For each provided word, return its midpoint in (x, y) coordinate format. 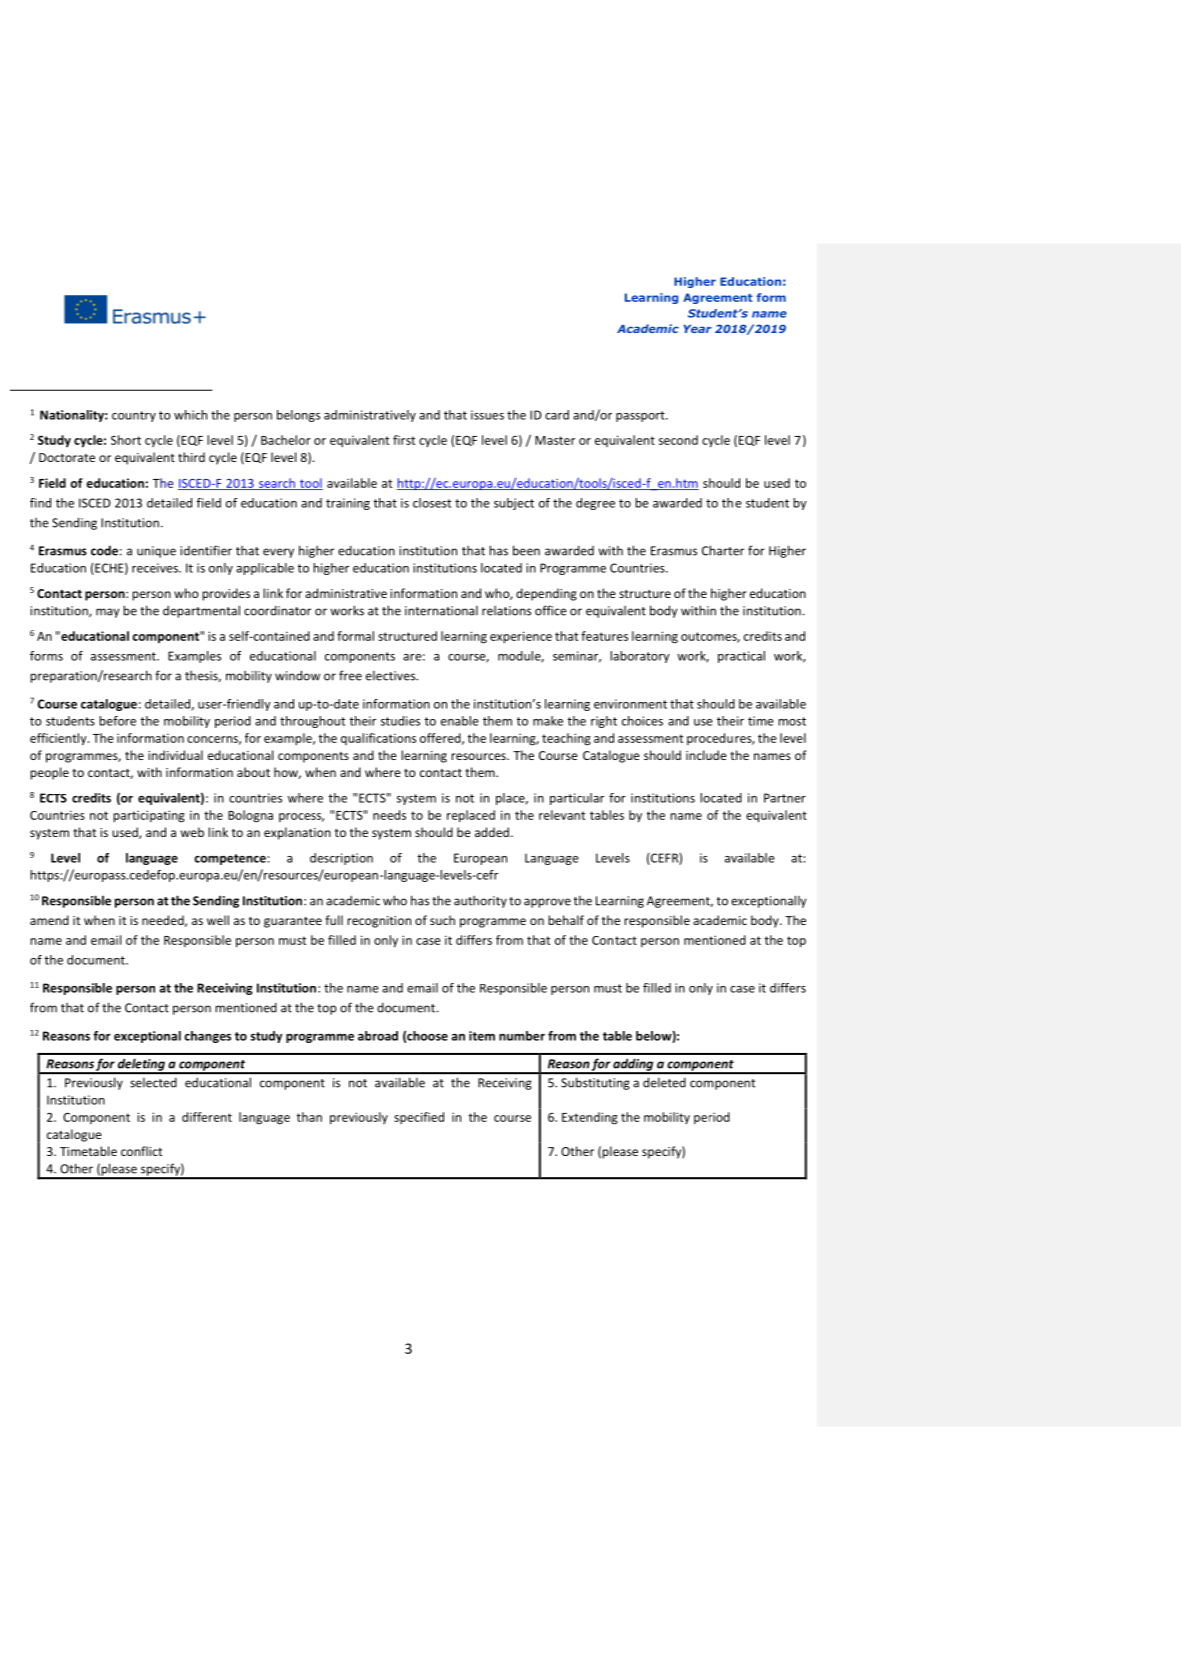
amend (49, 920)
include (706, 755)
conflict (142, 1151)
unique (156, 552)
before (117, 721)
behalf (566, 920)
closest (432, 503)
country (134, 416)
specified (419, 1118)
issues (487, 415)
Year (698, 329)
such (442, 920)
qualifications (378, 739)
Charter (723, 550)
